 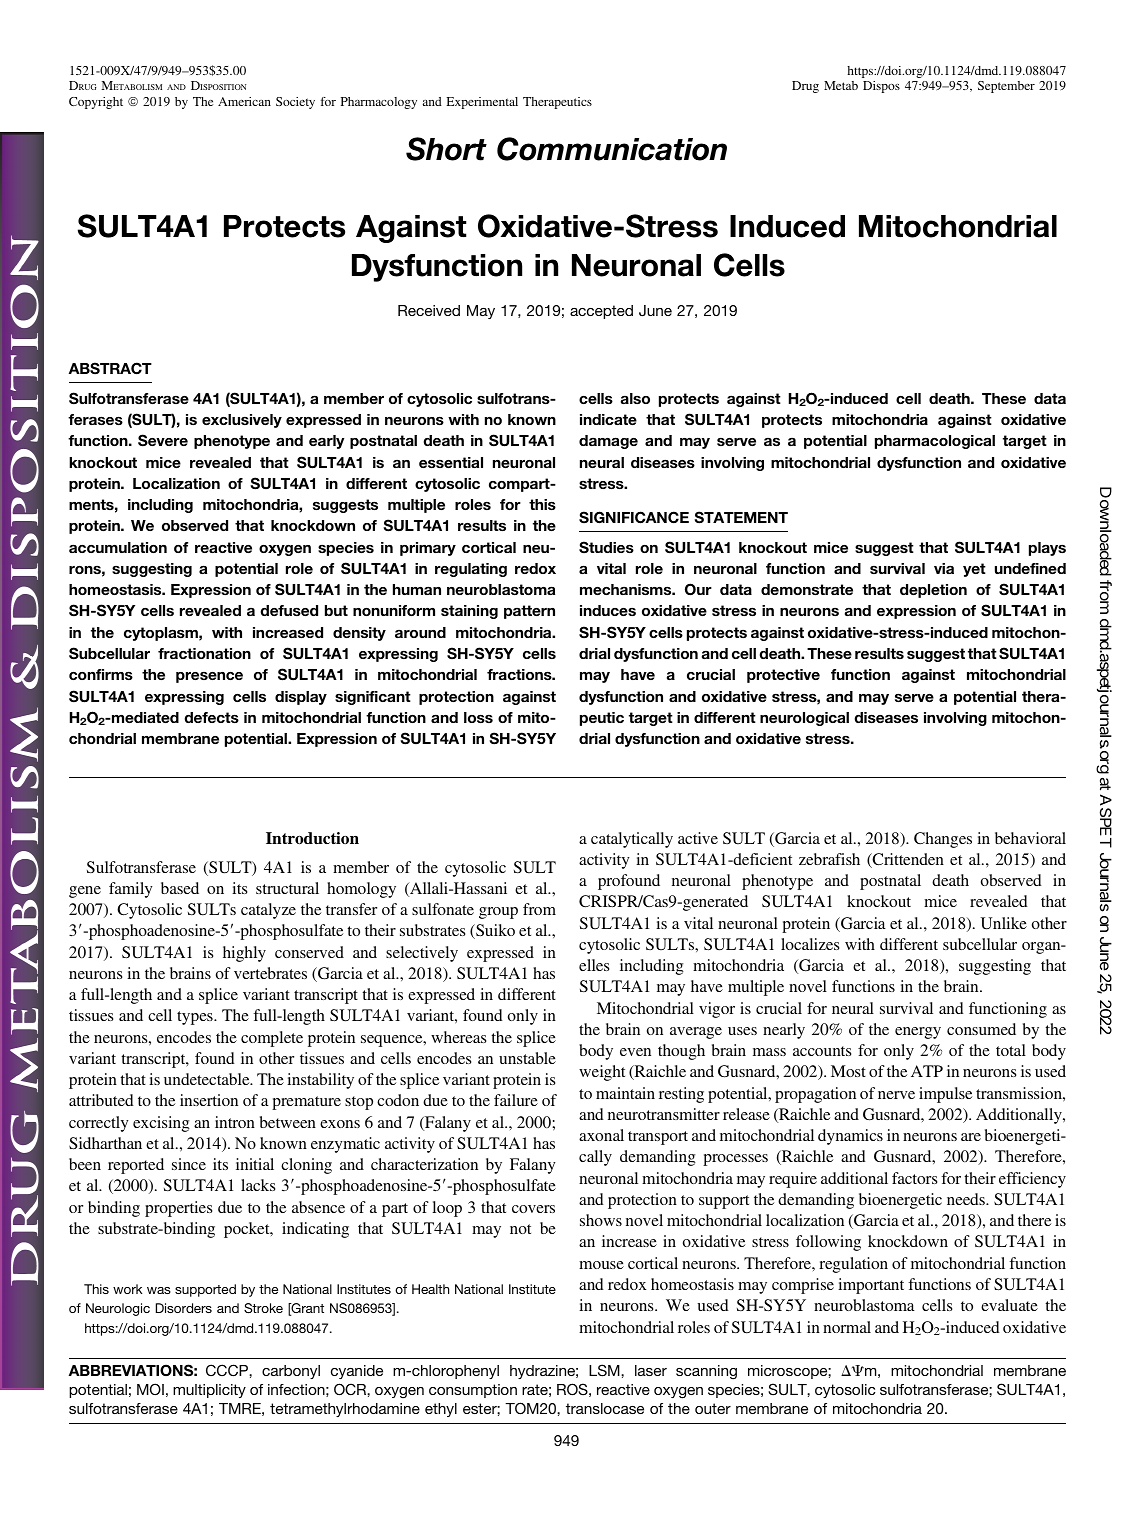 What do you see at coordinates (1006, 87) in the screenshot?
I see `September` at bounding box center [1006, 87].
